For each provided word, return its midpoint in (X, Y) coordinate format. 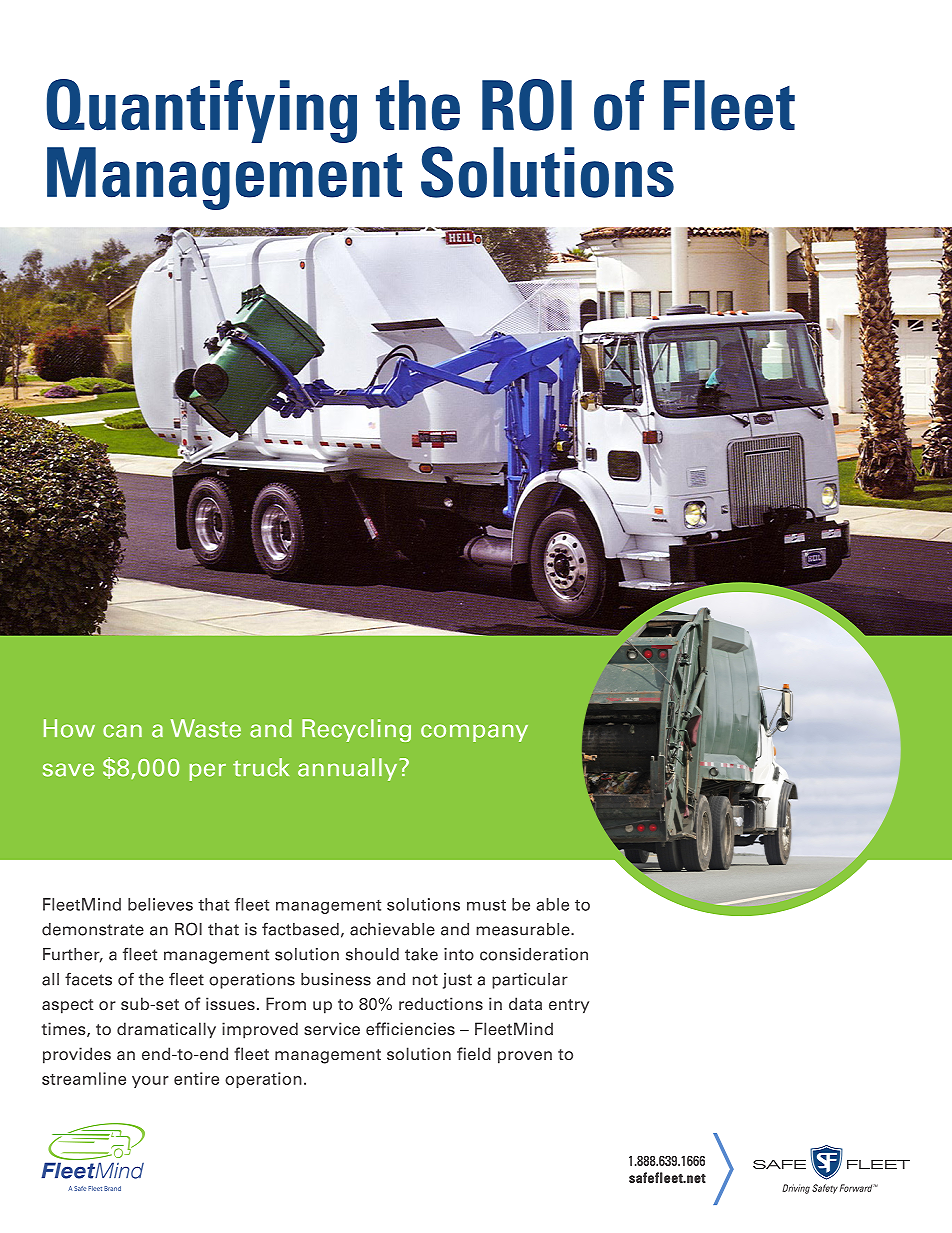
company (474, 733)
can (122, 731)
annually (347, 769)
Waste (206, 728)
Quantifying (202, 111)
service (332, 1028)
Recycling (356, 730)
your (150, 1082)
